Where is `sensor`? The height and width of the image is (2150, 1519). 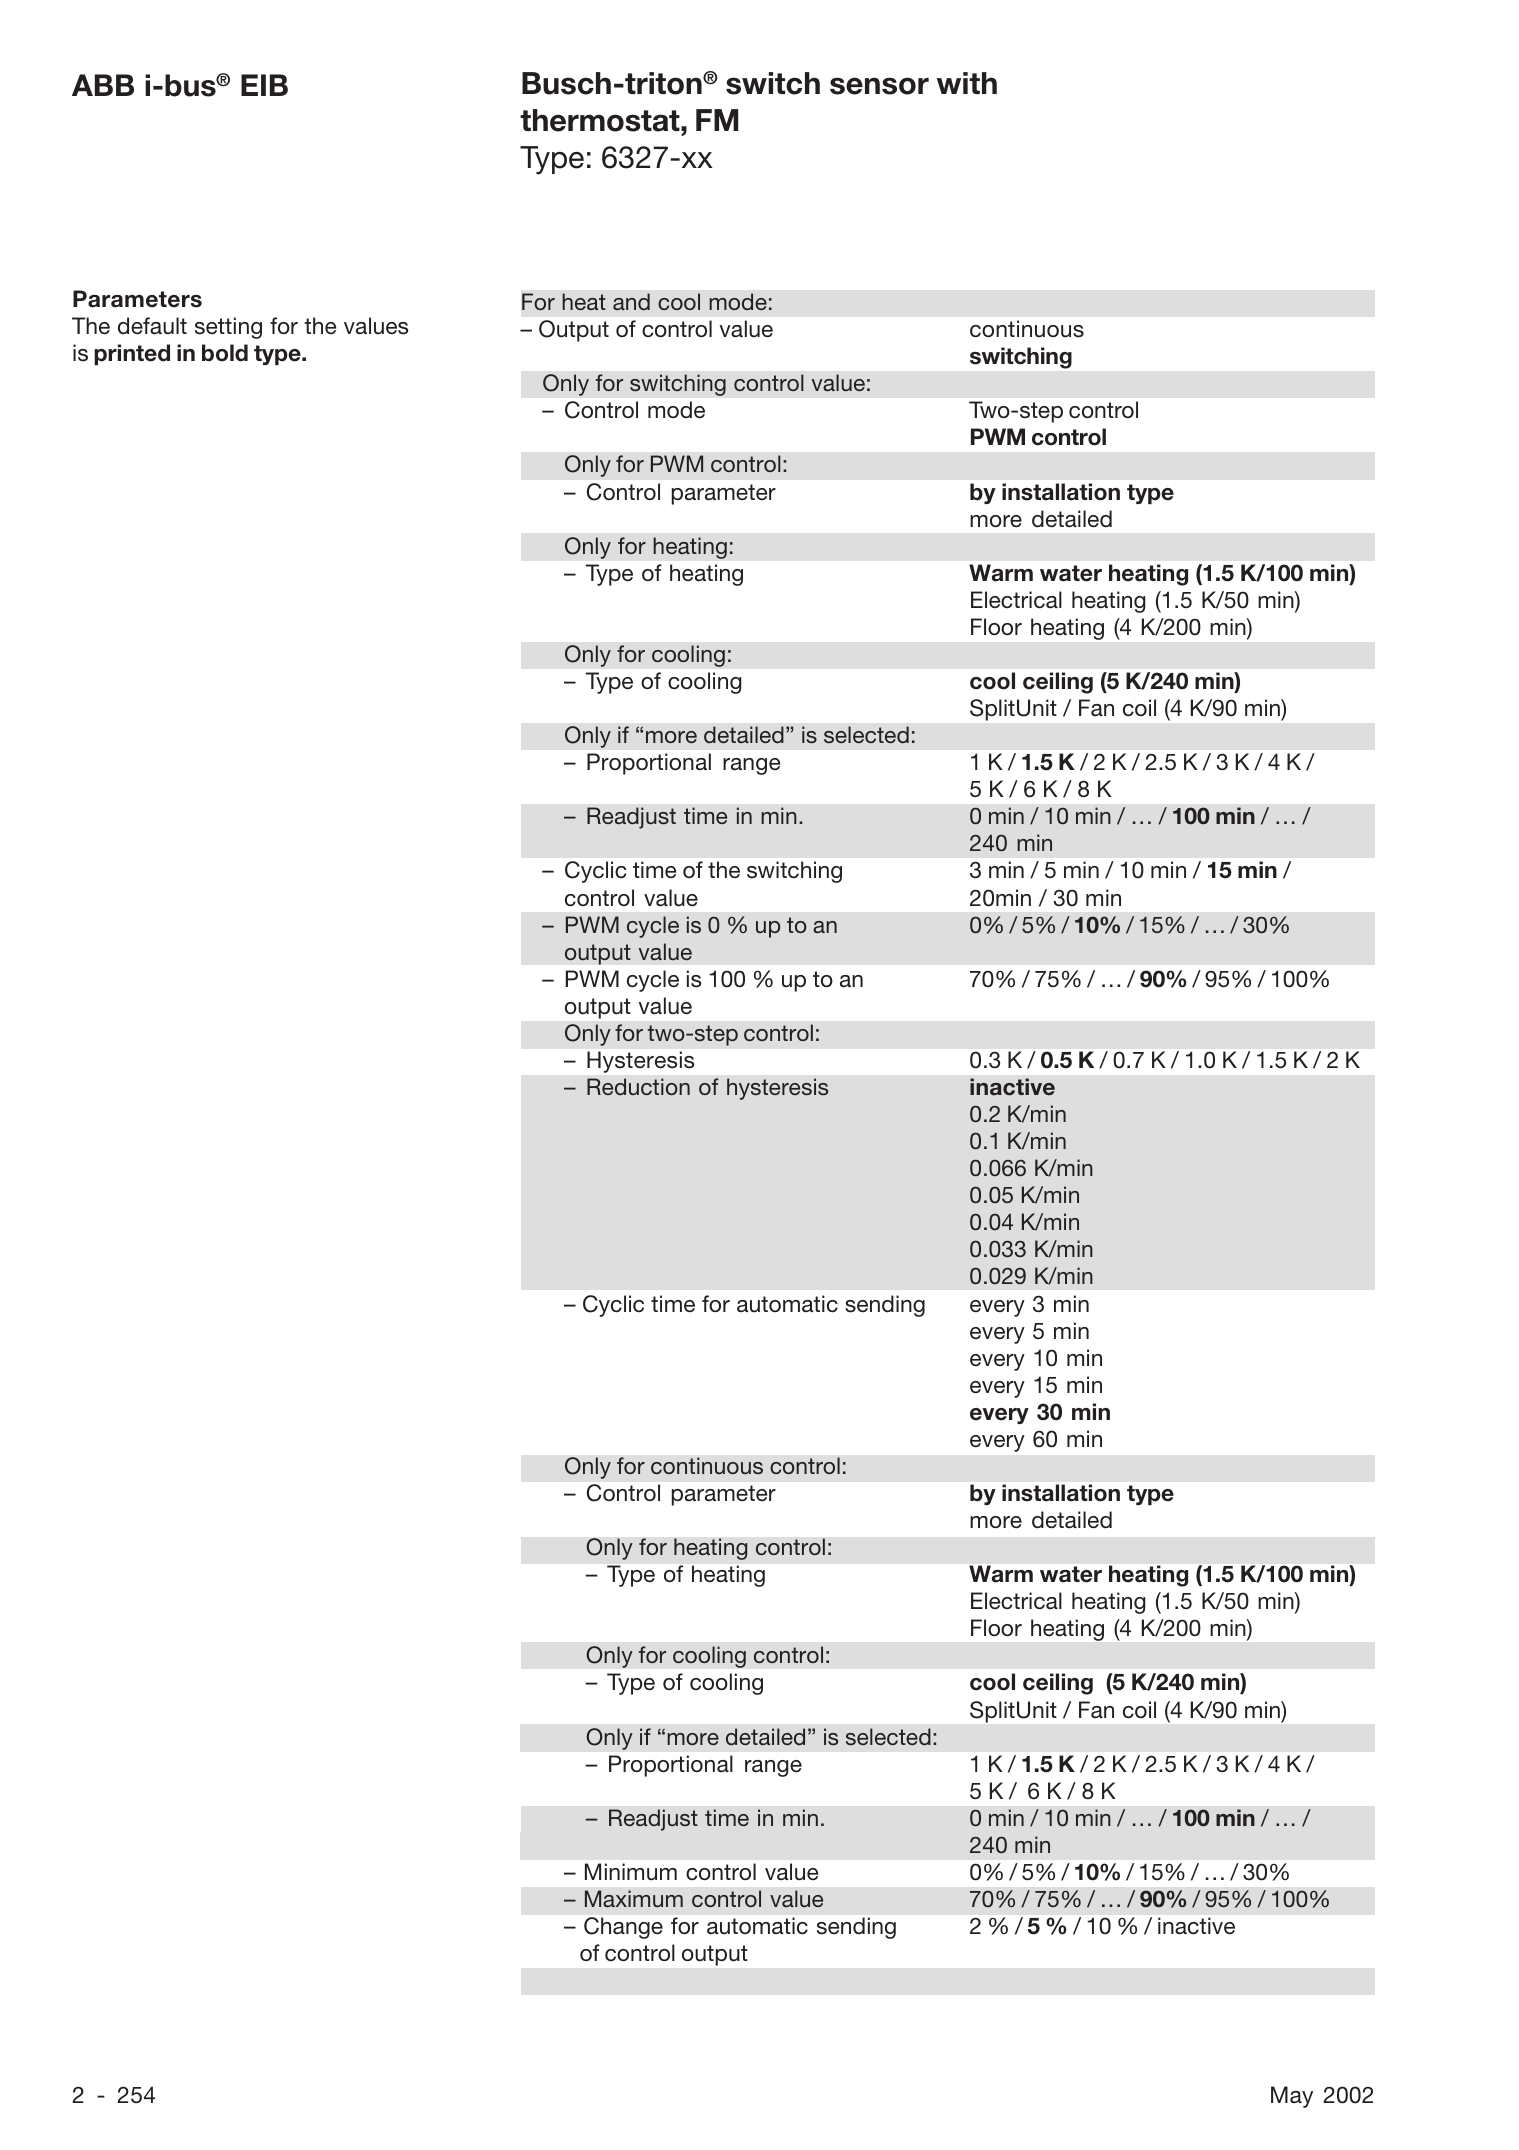 sensor is located at coordinates (879, 86).
